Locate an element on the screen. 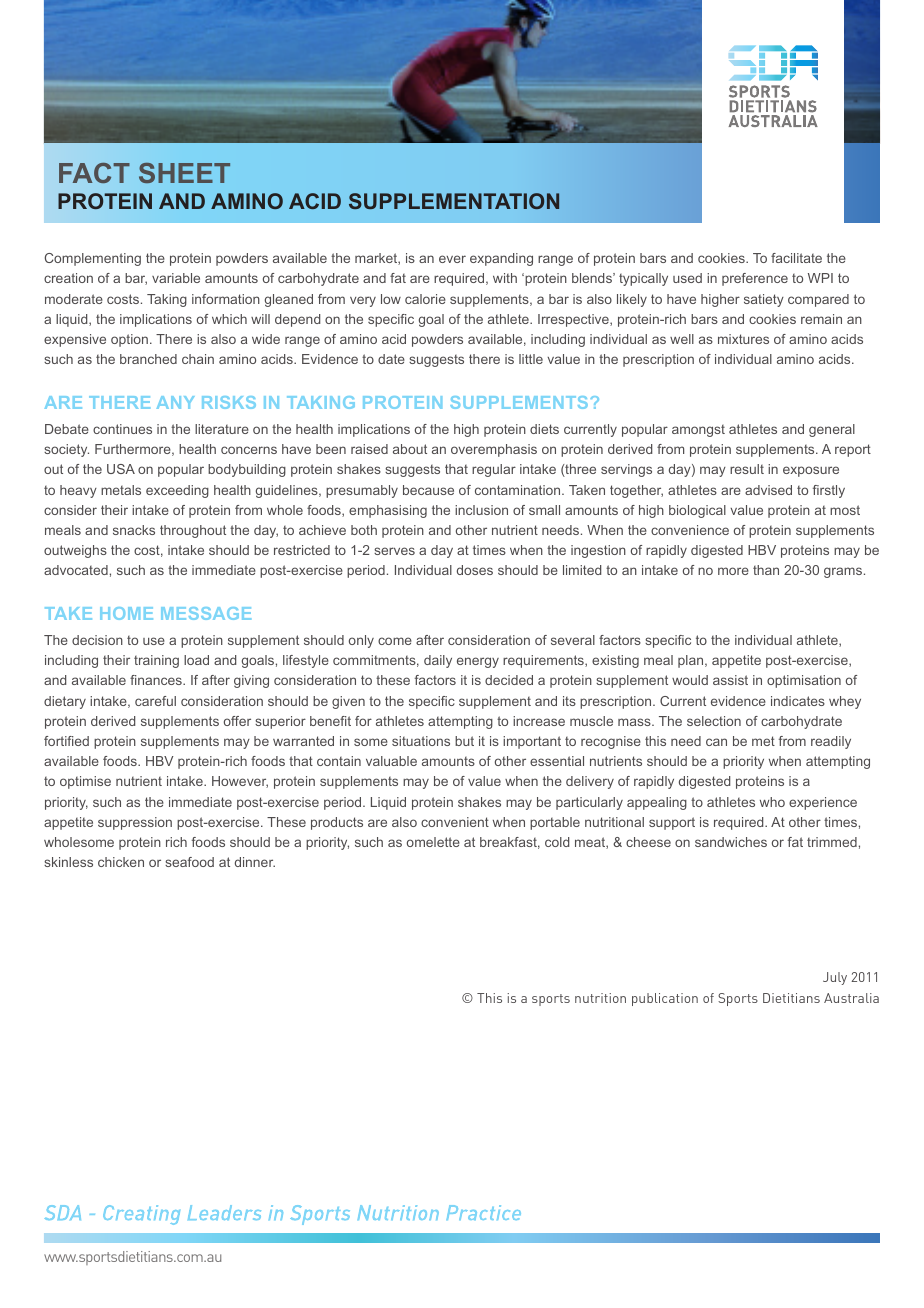  expanding is located at coordinates (501, 259).
